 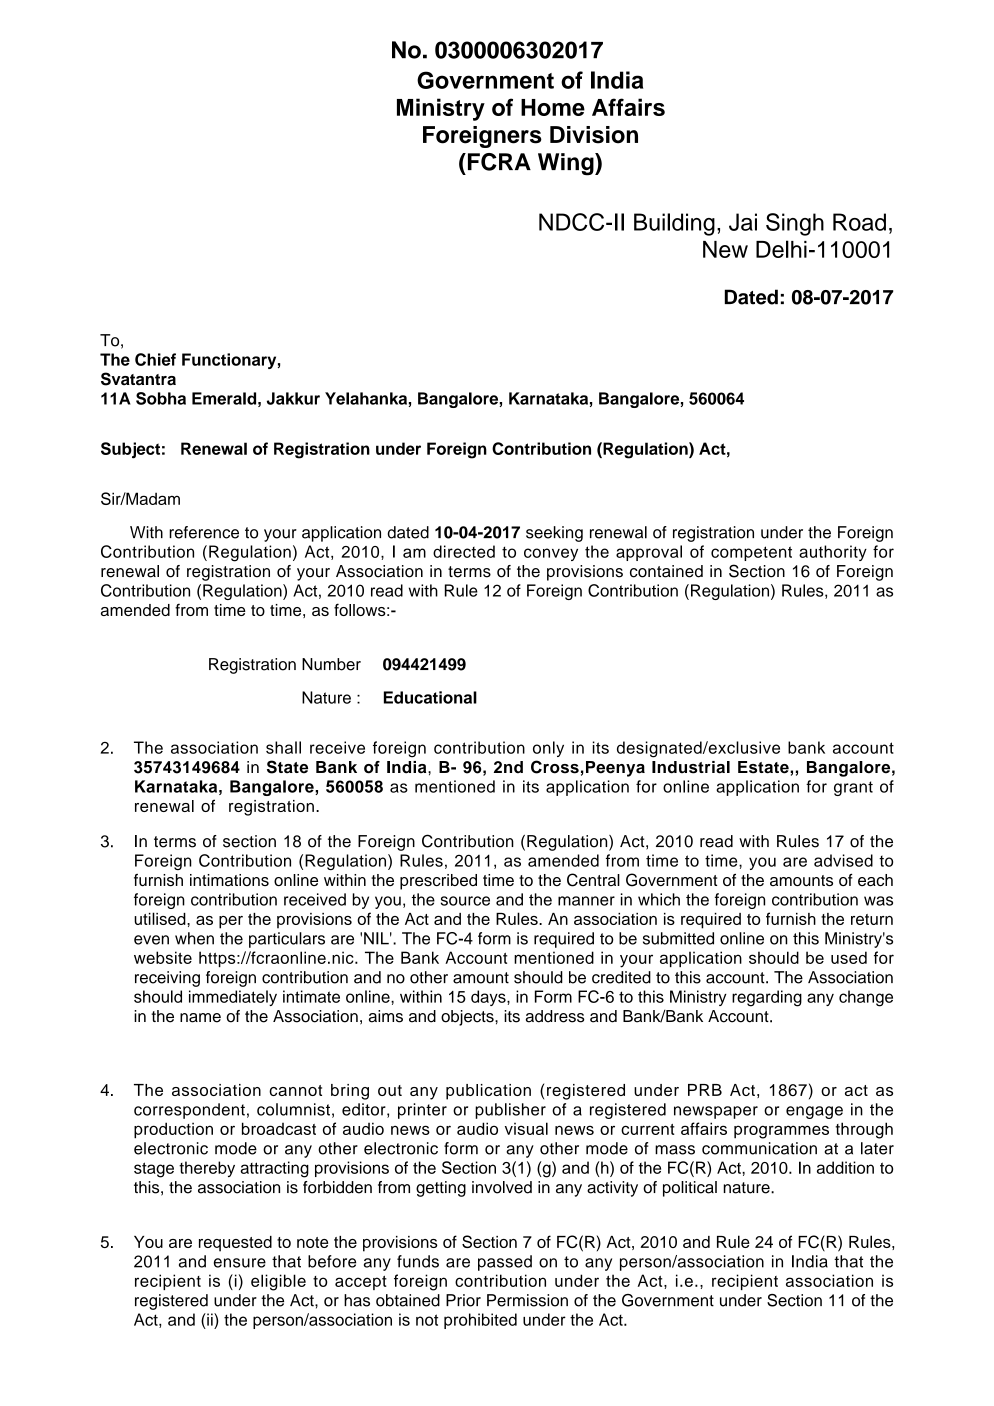 What do you see at coordinates (554, 534) in the screenshot?
I see `seeking` at bounding box center [554, 534].
